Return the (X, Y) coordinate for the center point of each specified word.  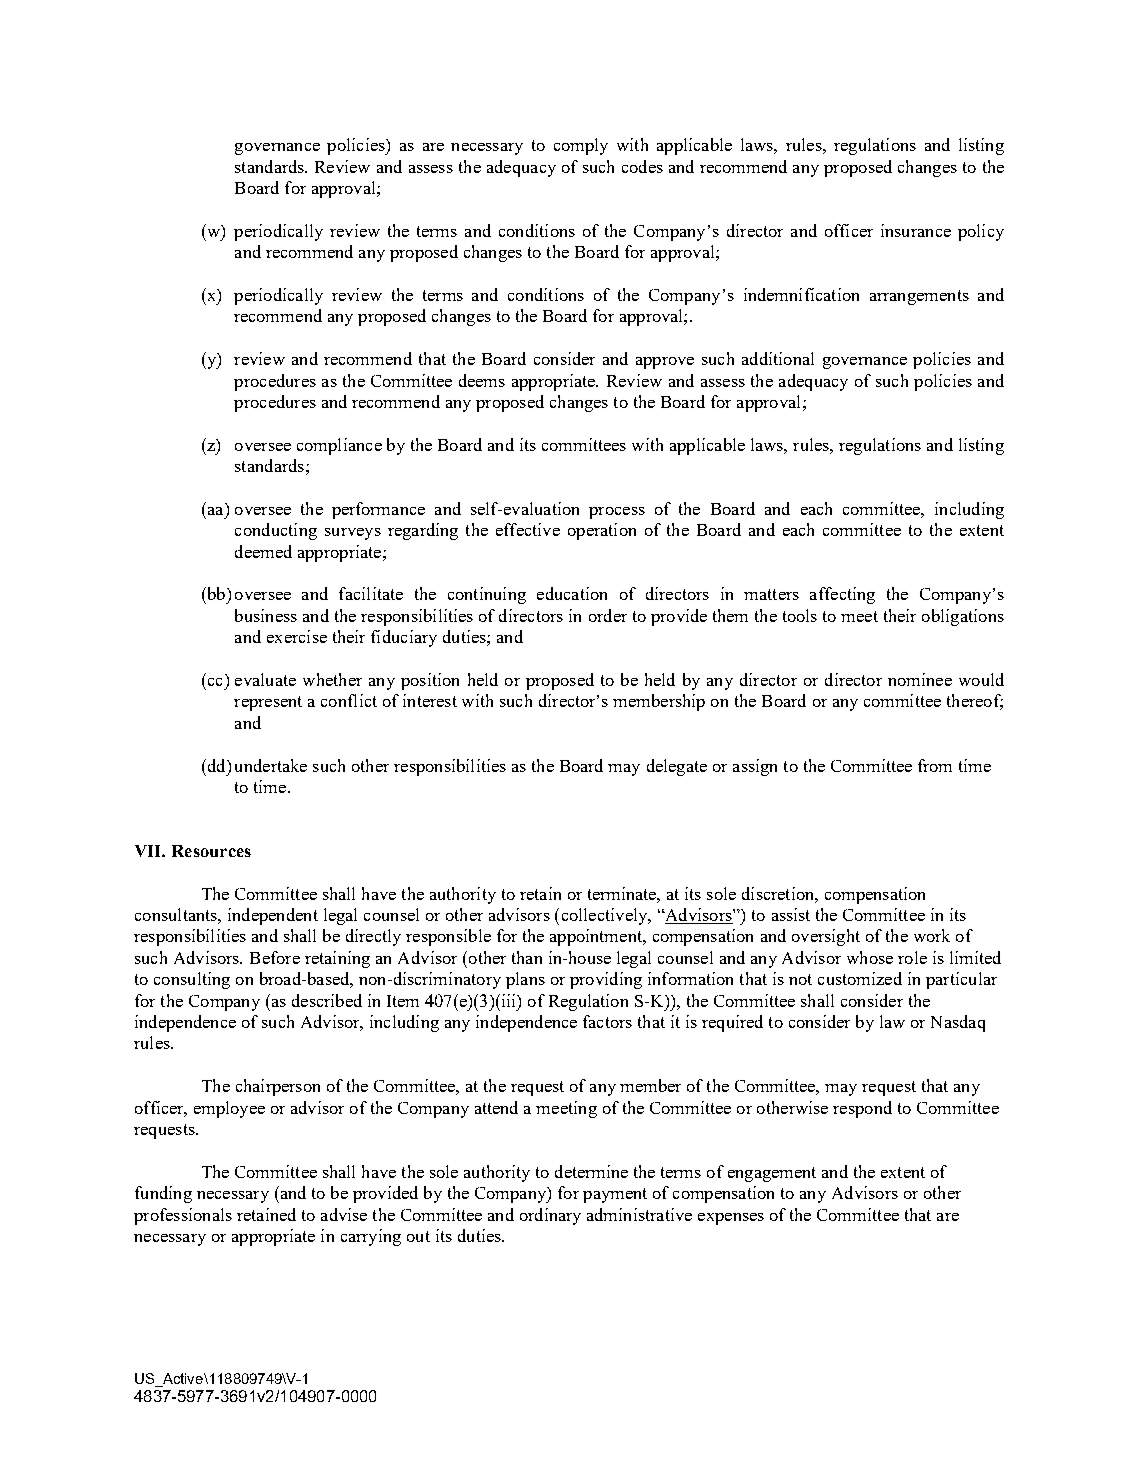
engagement (772, 1174)
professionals (183, 1216)
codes (642, 166)
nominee (920, 679)
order (608, 615)
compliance (339, 446)
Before (275, 957)
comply (581, 146)
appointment (597, 937)
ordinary (550, 1216)
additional (778, 358)
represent (268, 703)
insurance (916, 230)
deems (482, 380)
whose (870, 957)
